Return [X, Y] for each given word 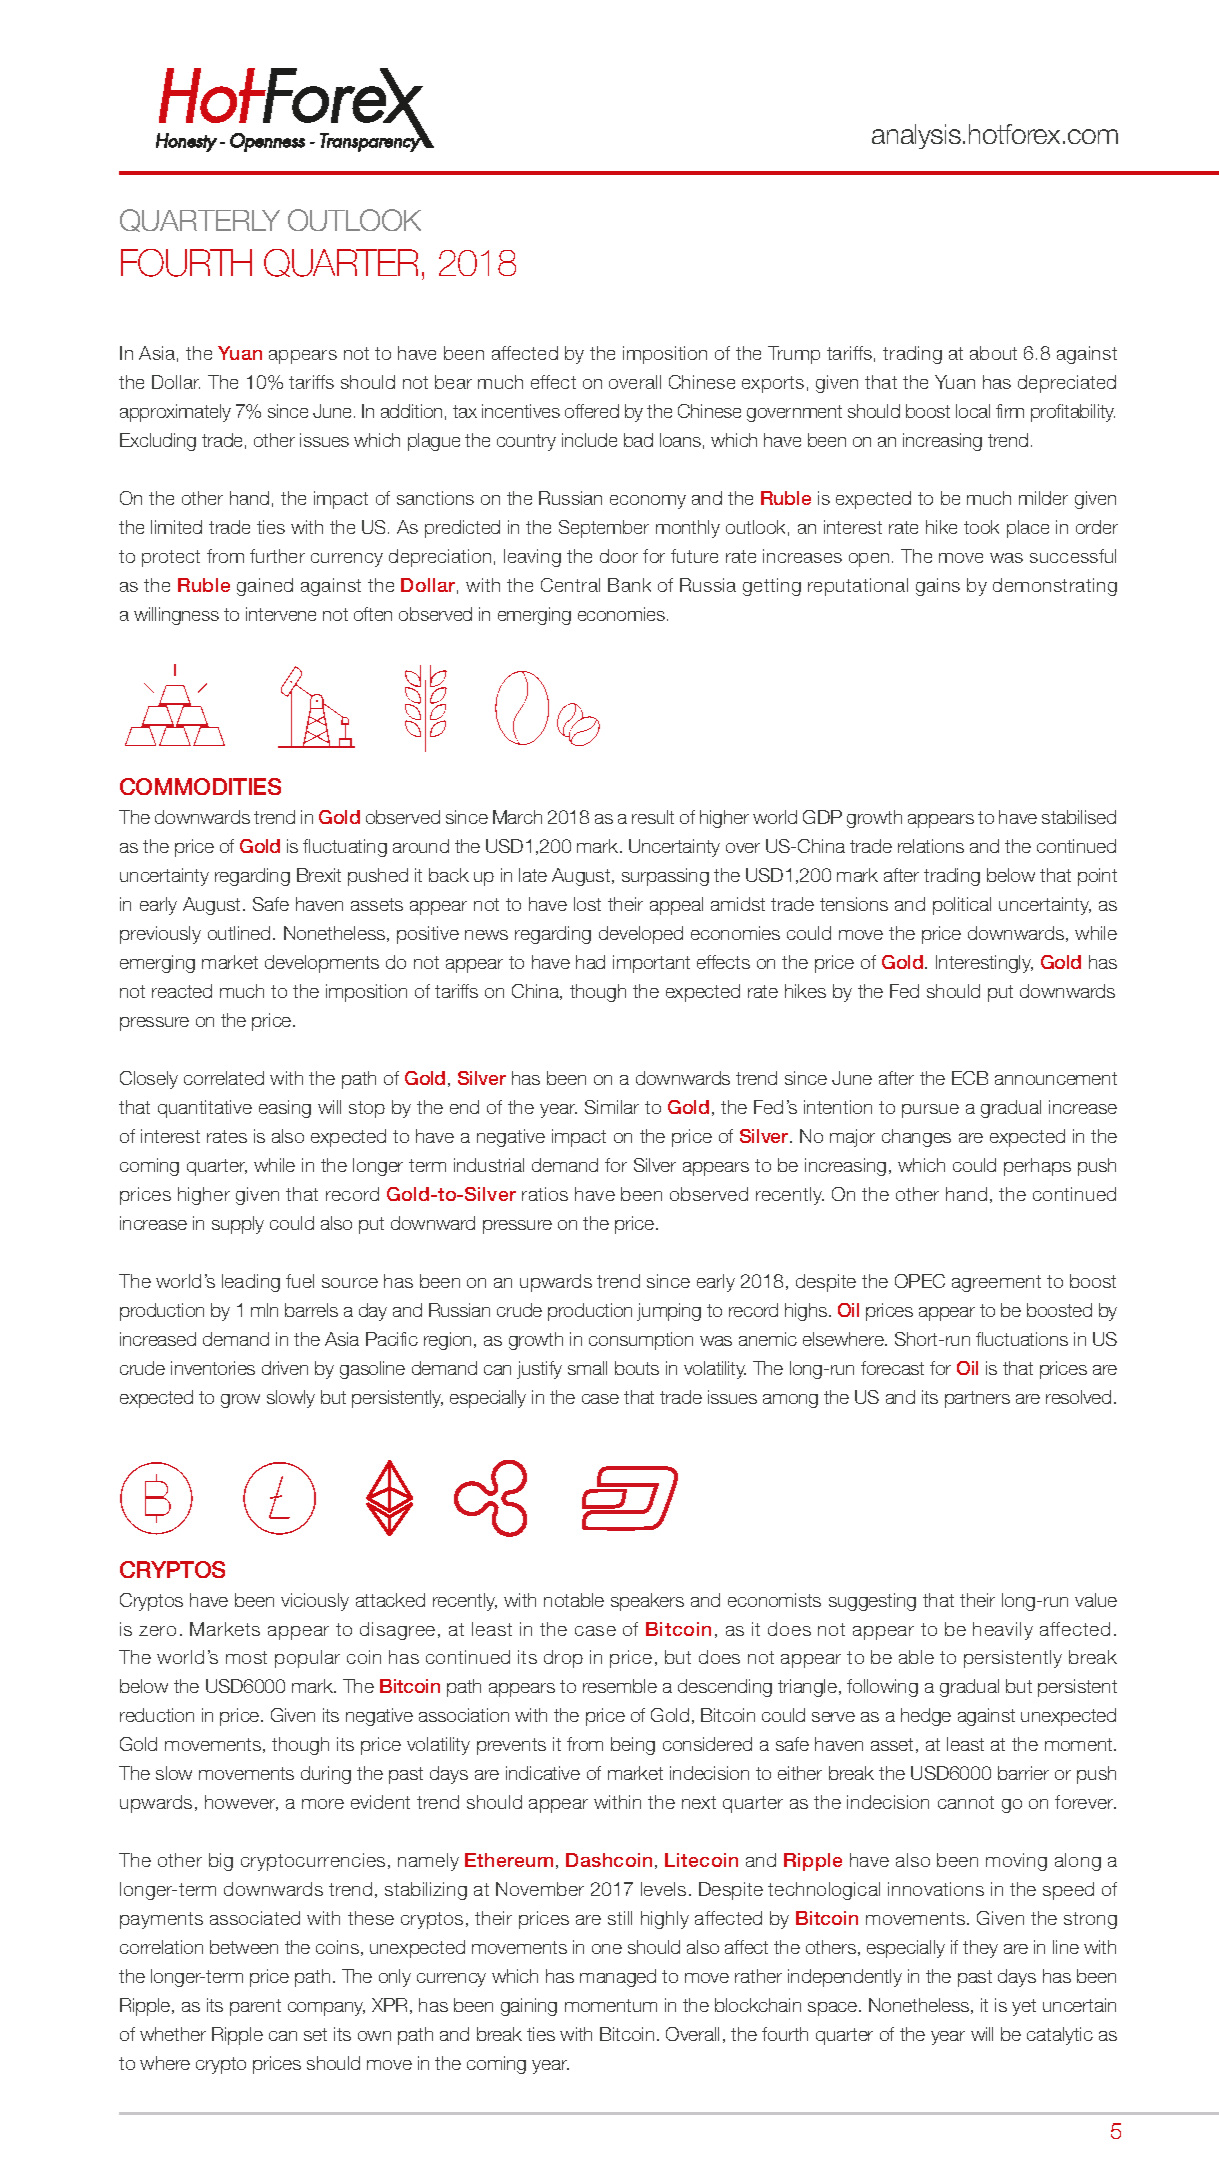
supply [238, 1225]
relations [931, 846]
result [653, 817]
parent [255, 2007]
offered [592, 411]
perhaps [1037, 1167]
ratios [545, 1194]
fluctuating [345, 848]
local [973, 411]
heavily [1003, 1631]
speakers [647, 1602]
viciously [315, 1602]
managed [618, 1978]
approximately [175, 413]
